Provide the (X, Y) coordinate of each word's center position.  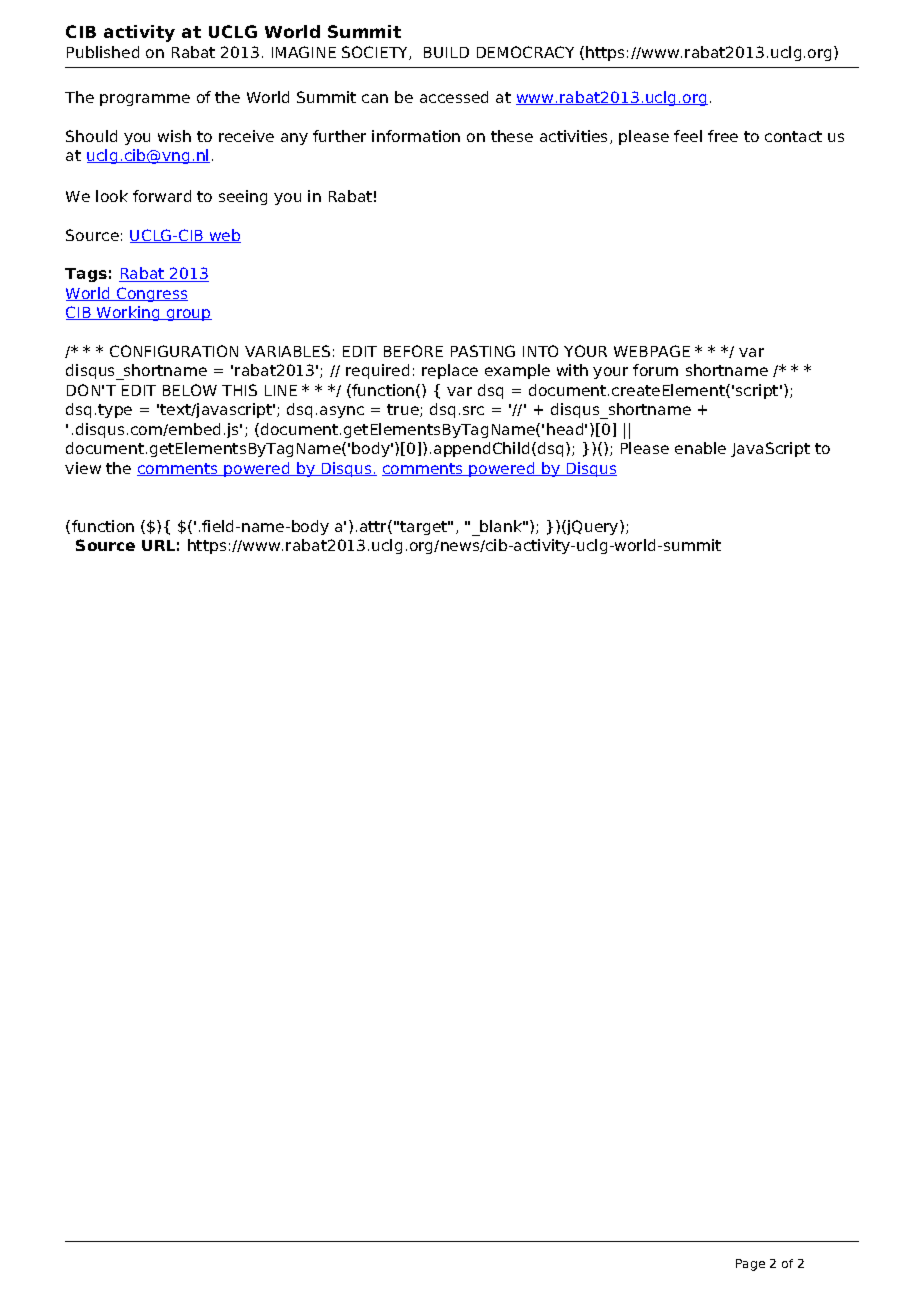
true (404, 410)
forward (162, 196)
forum (655, 370)
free (723, 136)
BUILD (446, 52)
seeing (243, 197)
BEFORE (413, 351)
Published (103, 52)
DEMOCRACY (525, 52)
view (83, 468)
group (188, 315)
